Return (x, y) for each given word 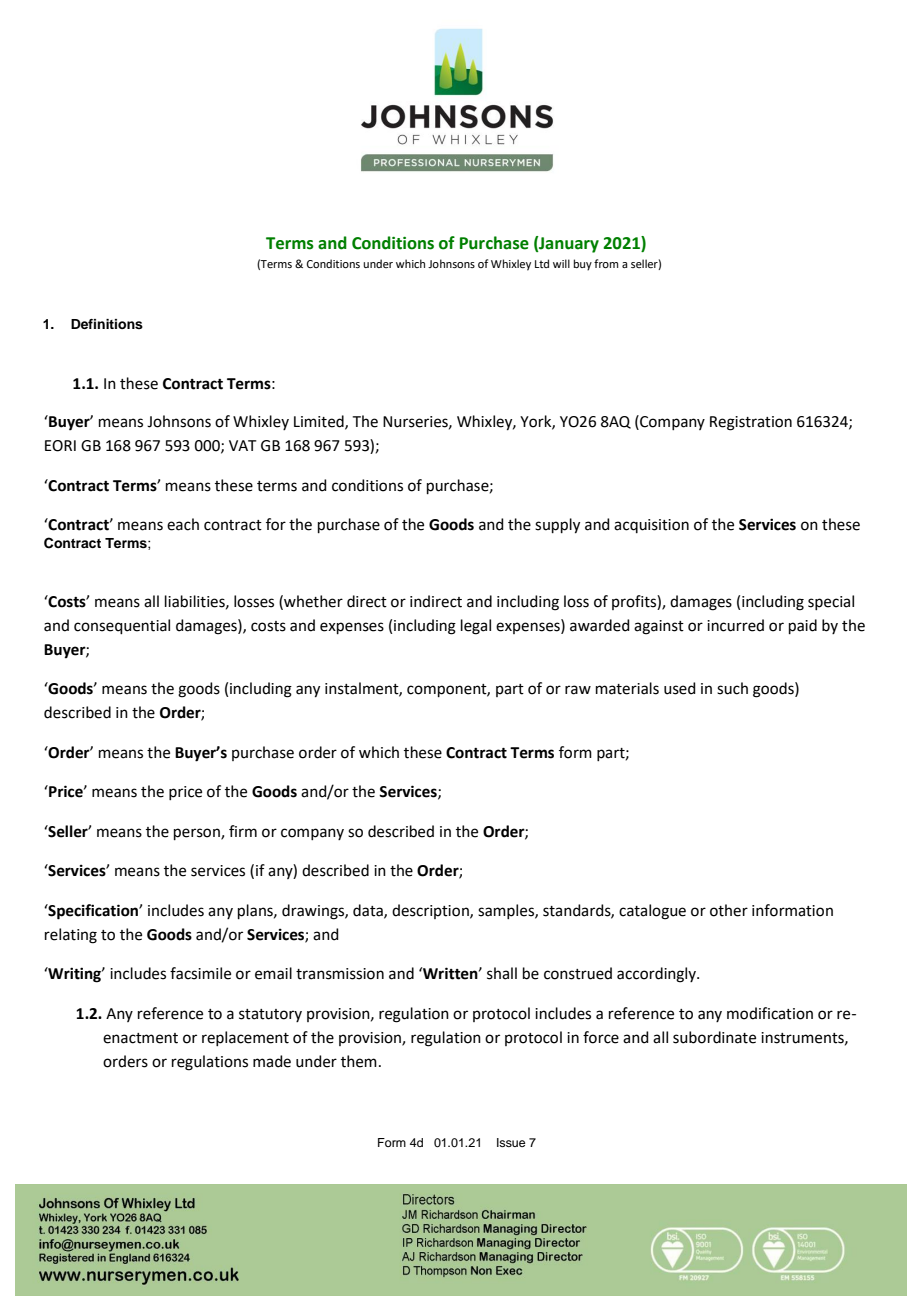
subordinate (714, 1037)
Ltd (542, 263)
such (732, 688)
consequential (122, 626)
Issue (511, 1142)
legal (476, 627)
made (272, 1061)
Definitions (107, 324)
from (606, 263)
